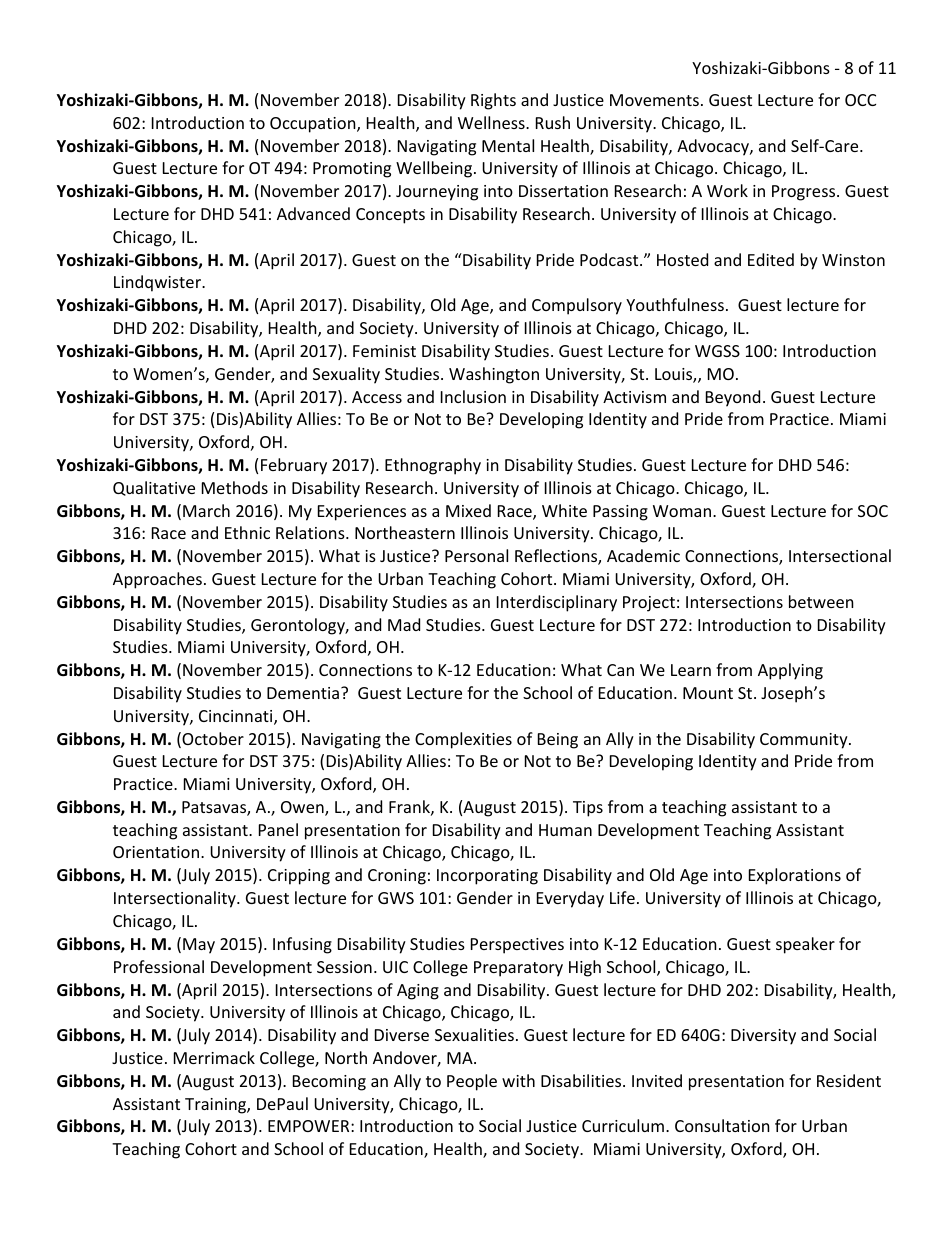 This screenshot has width=952, height=1233. Describe the element at coordinates (518, 1080) in the screenshot. I see `with` at that location.
